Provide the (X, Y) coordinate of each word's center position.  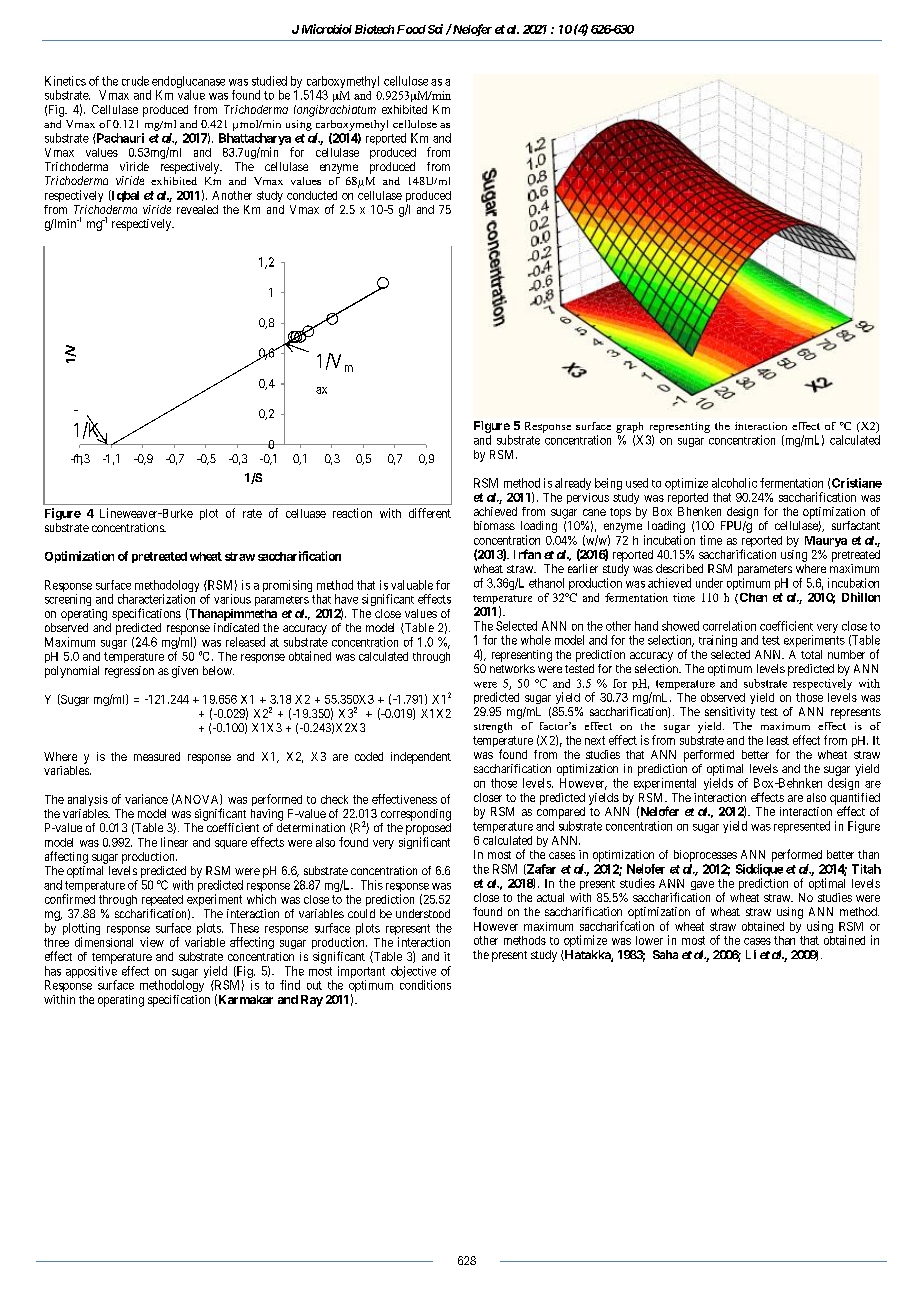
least (778, 740)
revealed (197, 209)
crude (135, 81)
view (152, 942)
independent (421, 758)
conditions (425, 985)
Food (411, 29)
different (430, 513)
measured (157, 756)
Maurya (826, 541)
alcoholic (734, 483)
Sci (434, 29)
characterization (156, 599)
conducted (312, 195)
